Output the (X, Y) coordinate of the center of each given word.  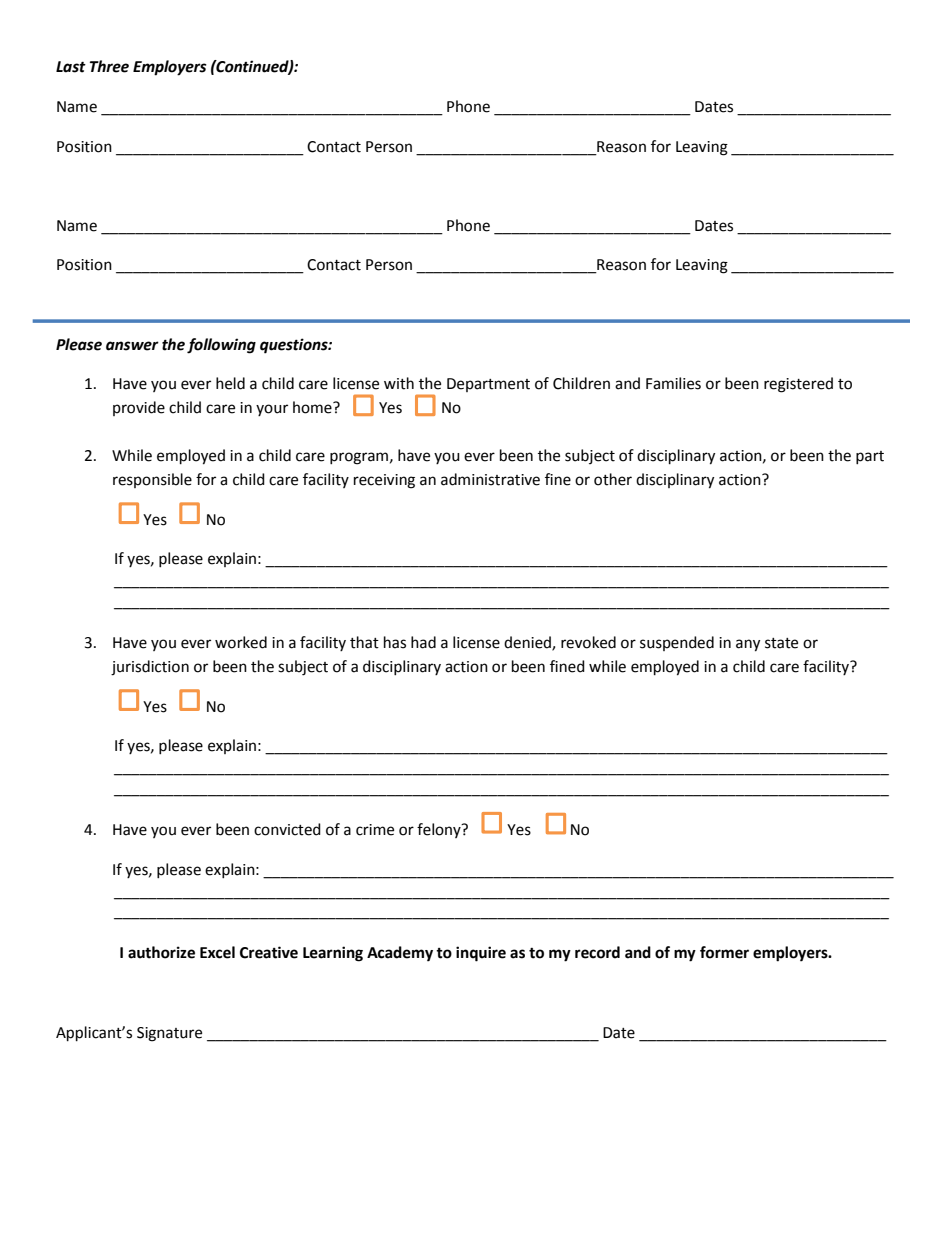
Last (71, 67)
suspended (677, 643)
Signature (169, 1034)
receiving (384, 481)
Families (673, 383)
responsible (152, 480)
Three (109, 66)
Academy (400, 954)
